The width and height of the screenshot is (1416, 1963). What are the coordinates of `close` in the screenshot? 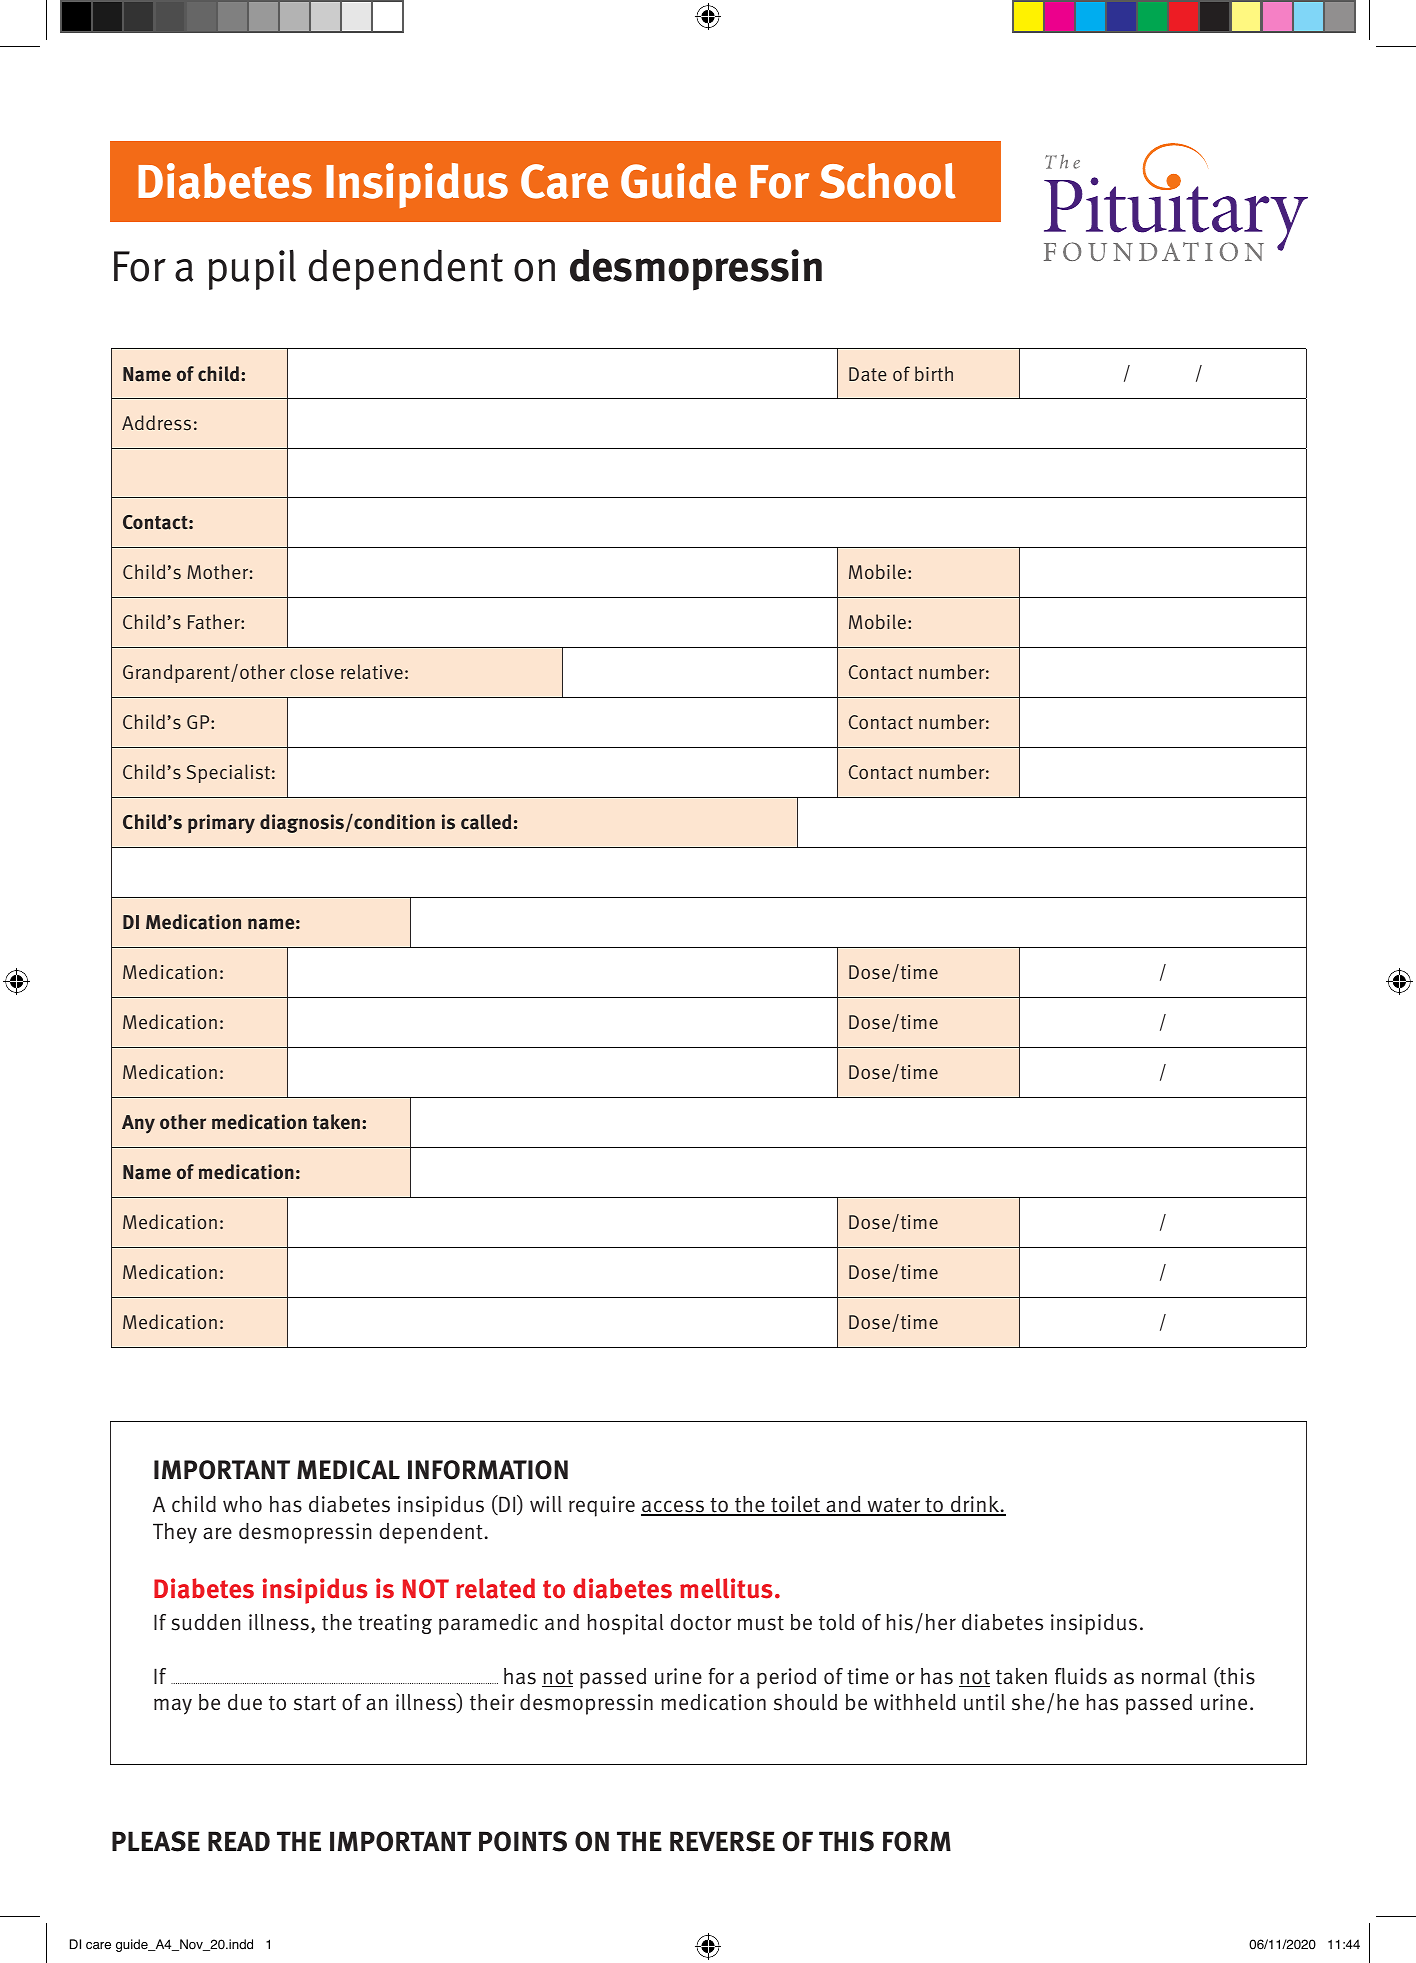 It's located at (312, 672).
